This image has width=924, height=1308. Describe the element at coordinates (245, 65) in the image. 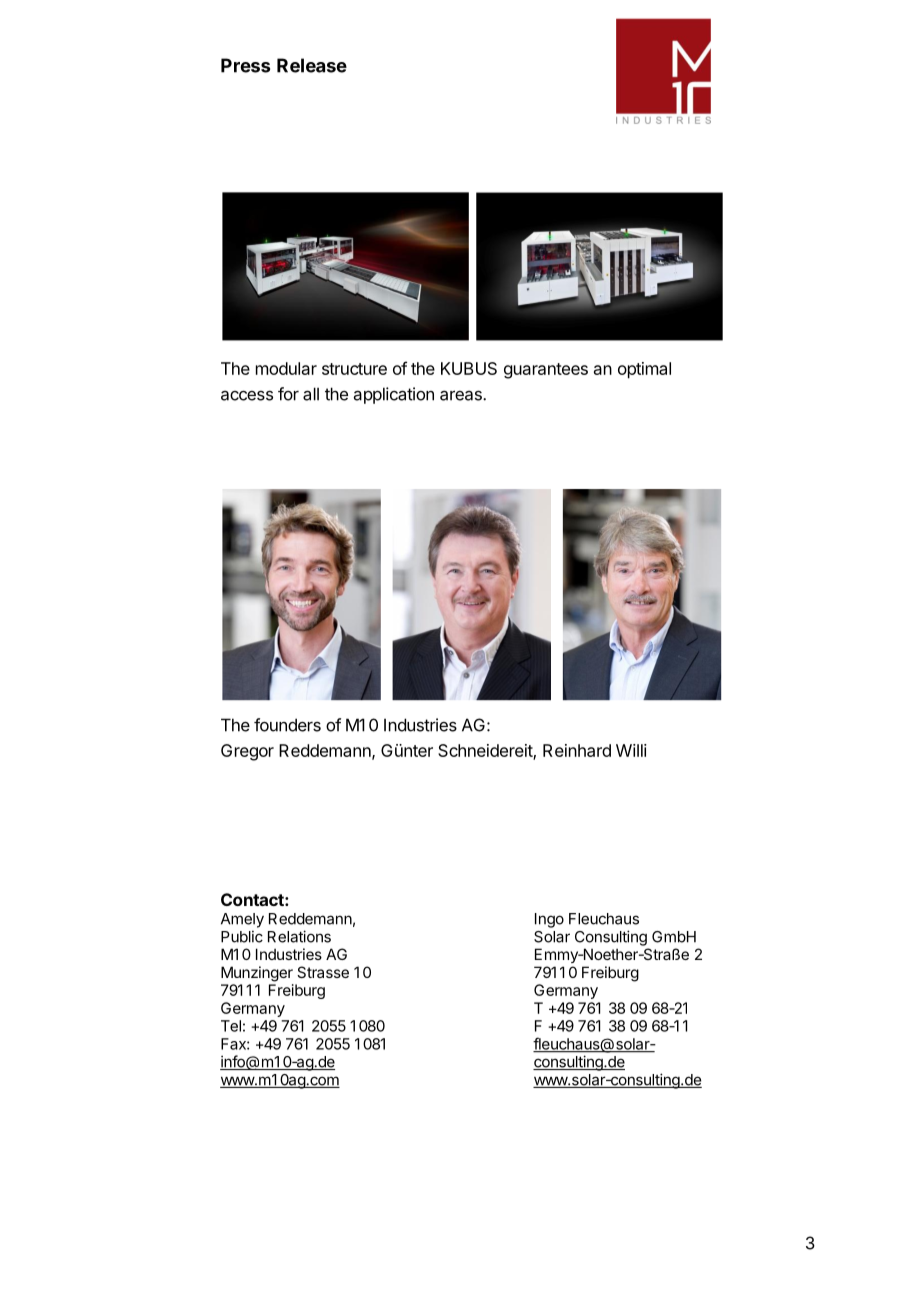

I see `Press` at that location.
